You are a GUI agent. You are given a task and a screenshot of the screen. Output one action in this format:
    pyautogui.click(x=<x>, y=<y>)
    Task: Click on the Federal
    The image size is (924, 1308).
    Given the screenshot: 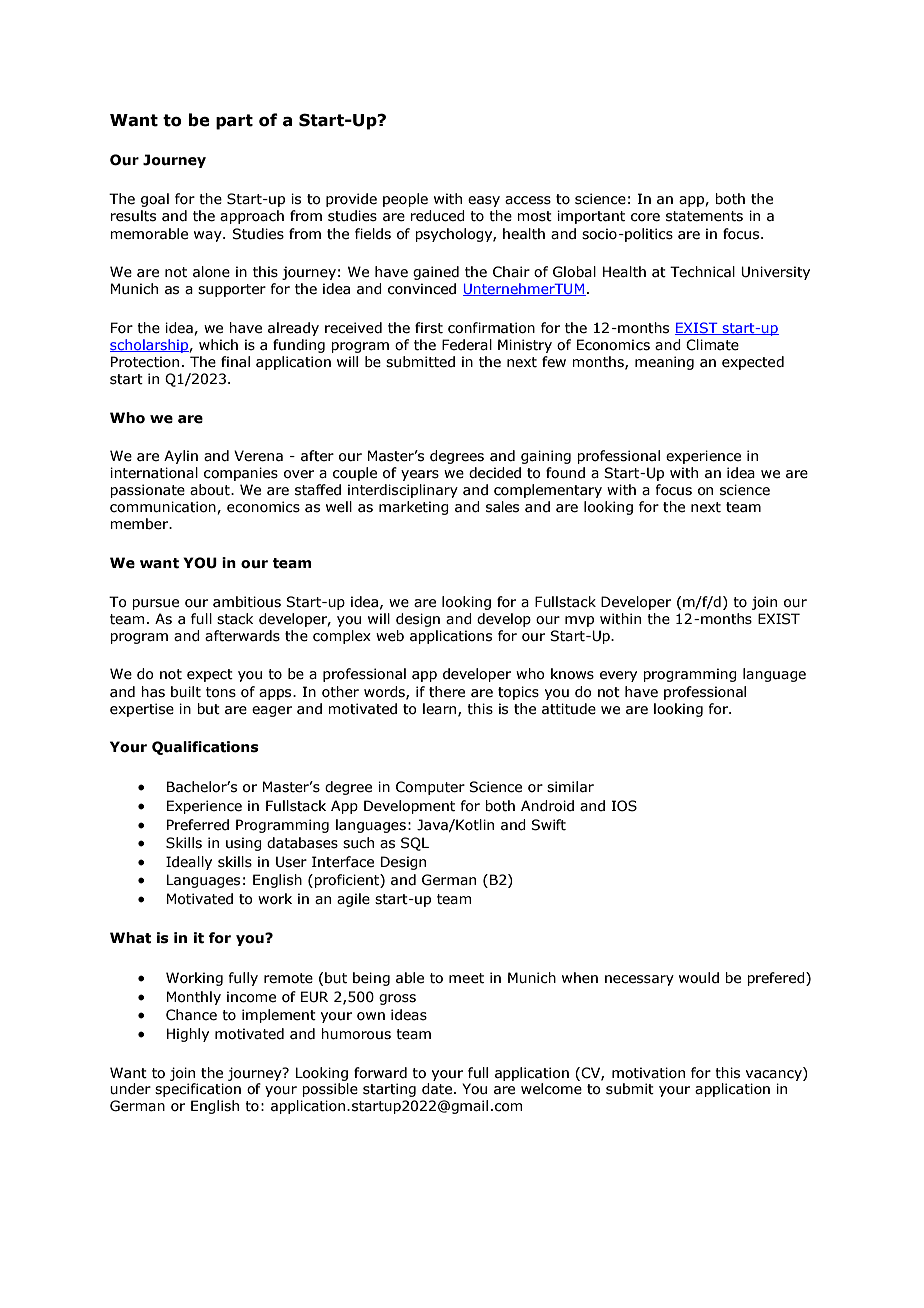 What is the action you would take?
    pyautogui.click(x=467, y=345)
